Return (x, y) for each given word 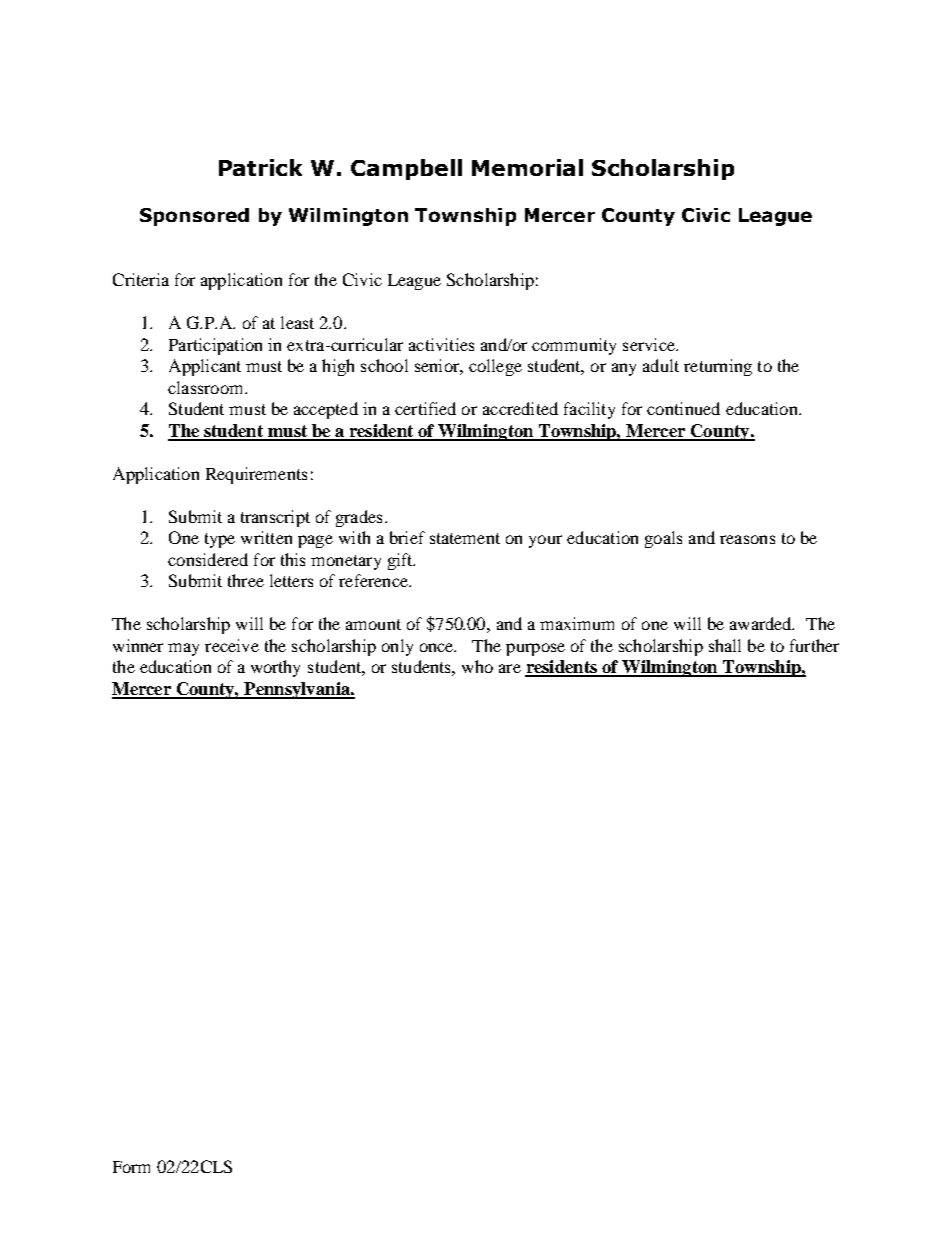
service (650, 344)
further (814, 645)
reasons (747, 539)
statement (465, 538)
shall (725, 645)
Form (131, 1167)
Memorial (527, 167)
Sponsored (194, 217)
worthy (275, 668)
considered (208, 559)
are (510, 668)
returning (718, 367)
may (183, 649)
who (477, 666)
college (495, 367)
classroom (207, 387)
